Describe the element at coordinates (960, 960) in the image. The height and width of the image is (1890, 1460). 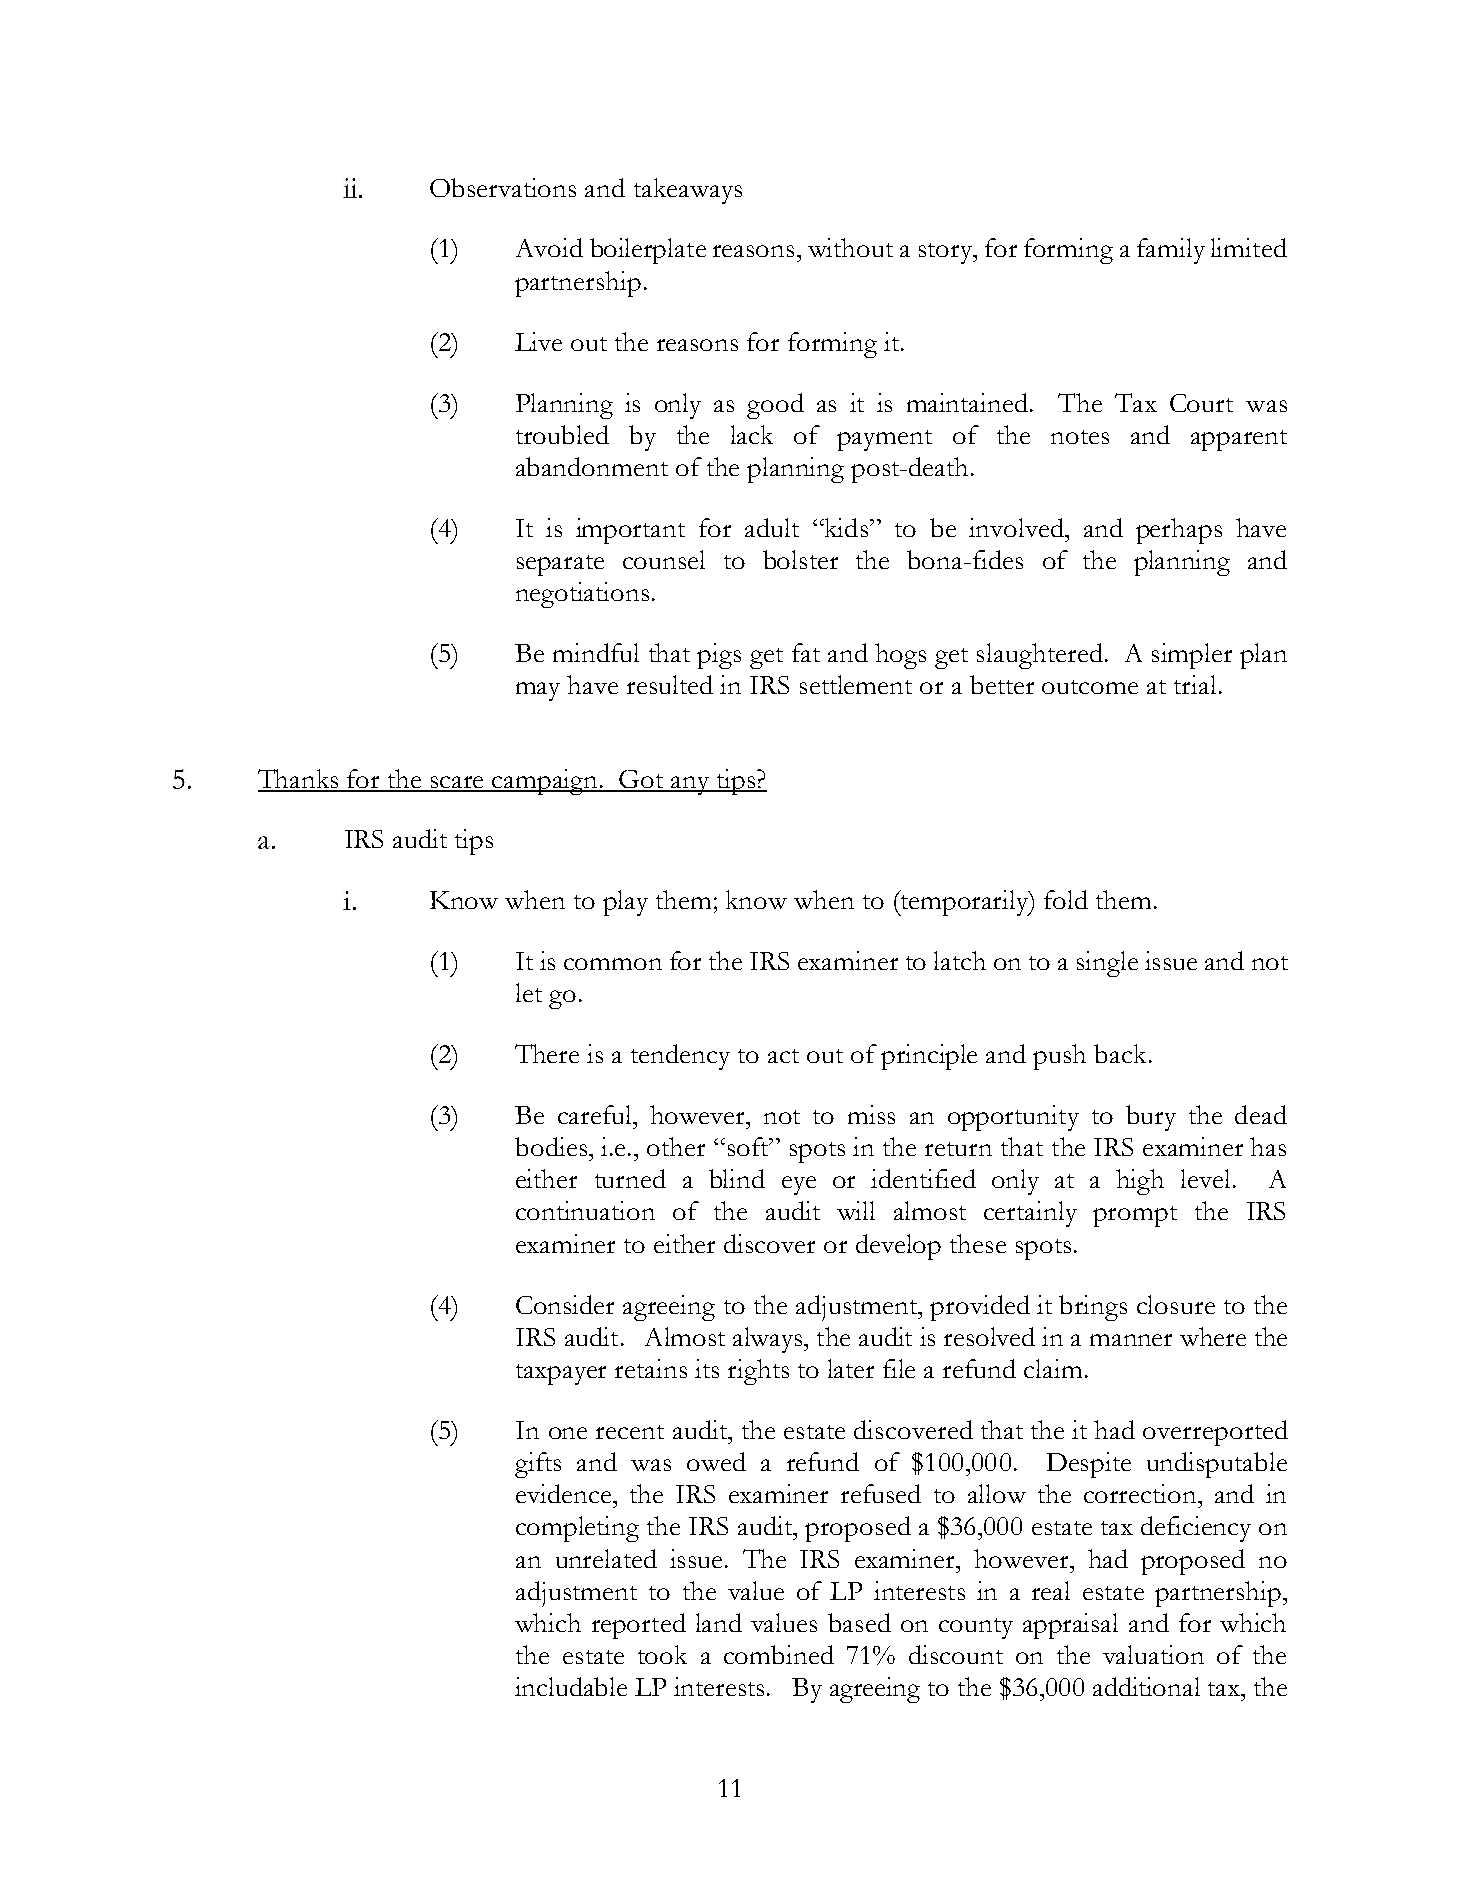
I see `latch` at that location.
